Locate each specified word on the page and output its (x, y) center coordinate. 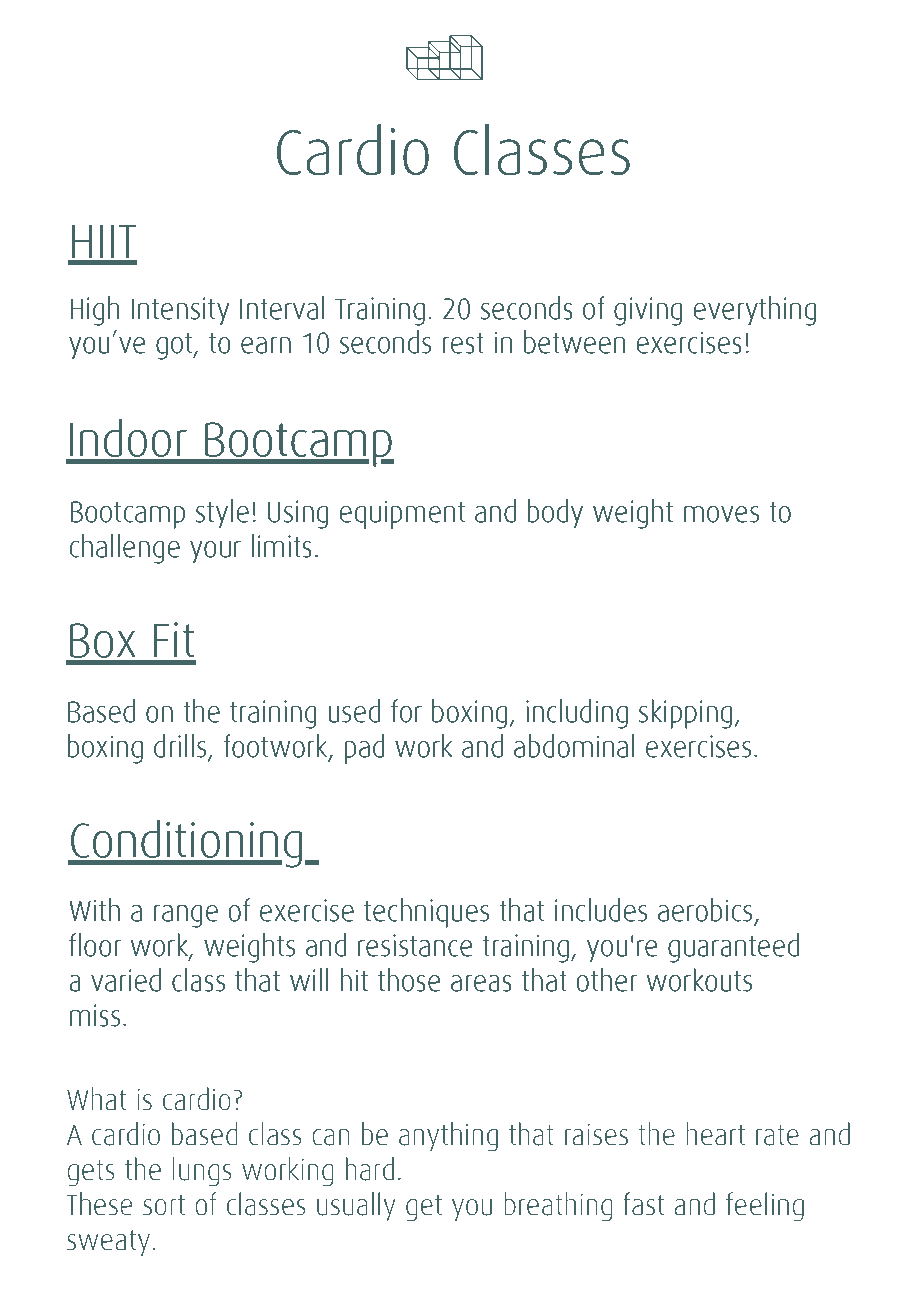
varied (126, 980)
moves (721, 514)
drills (180, 746)
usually (356, 1206)
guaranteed (733, 948)
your (215, 552)
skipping (685, 714)
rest (463, 343)
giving (648, 311)
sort (164, 1205)
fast (643, 1204)
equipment (402, 514)
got (175, 346)
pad (365, 749)
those (409, 980)
